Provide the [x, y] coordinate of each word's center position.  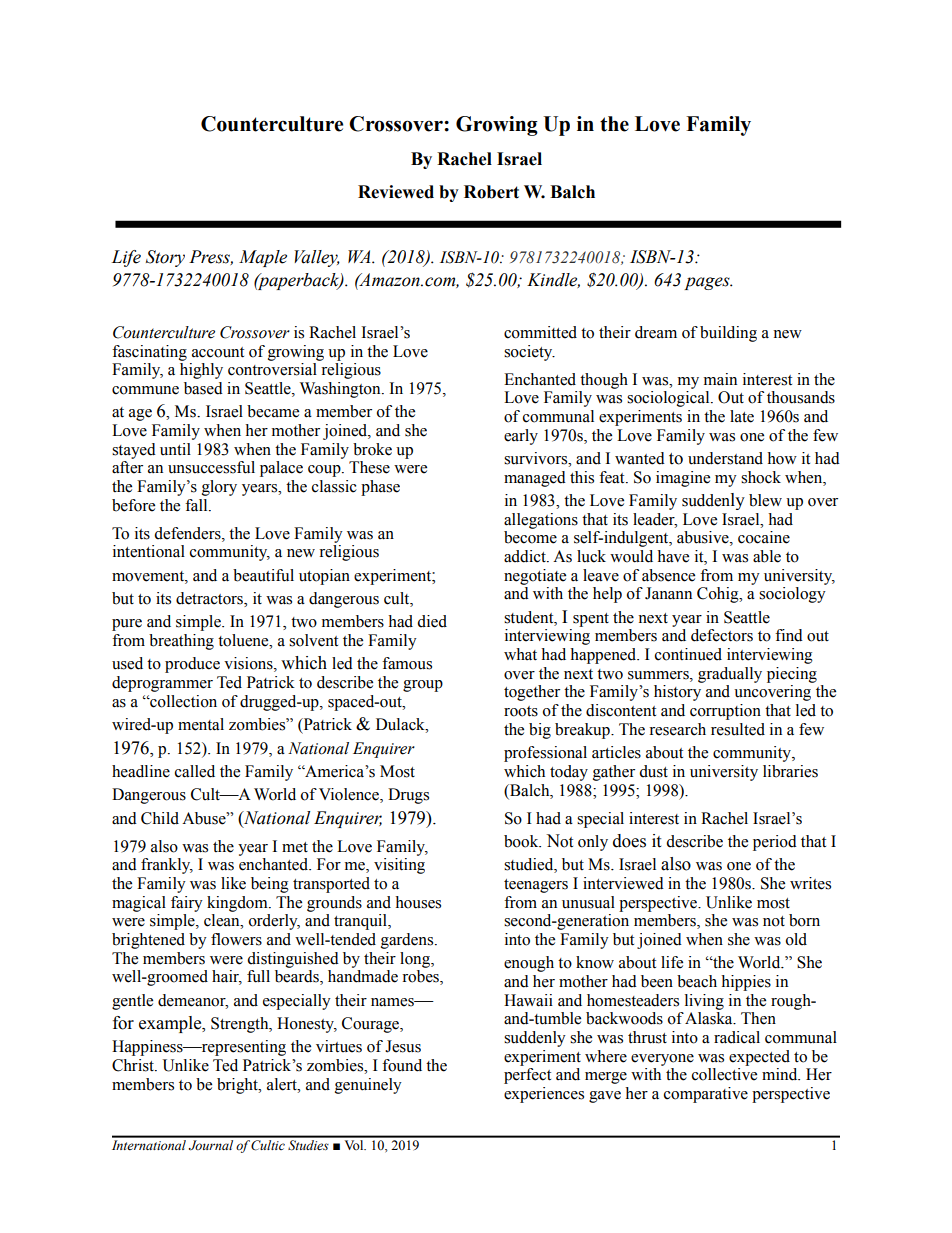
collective [724, 1074]
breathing [181, 642]
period [775, 843]
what [520, 654]
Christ [134, 1065]
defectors [722, 635]
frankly [167, 866]
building [728, 334]
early [521, 437]
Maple [263, 258]
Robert [491, 192]
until [175, 449]
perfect [527, 1076]
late [742, 416]
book [522, 841]
